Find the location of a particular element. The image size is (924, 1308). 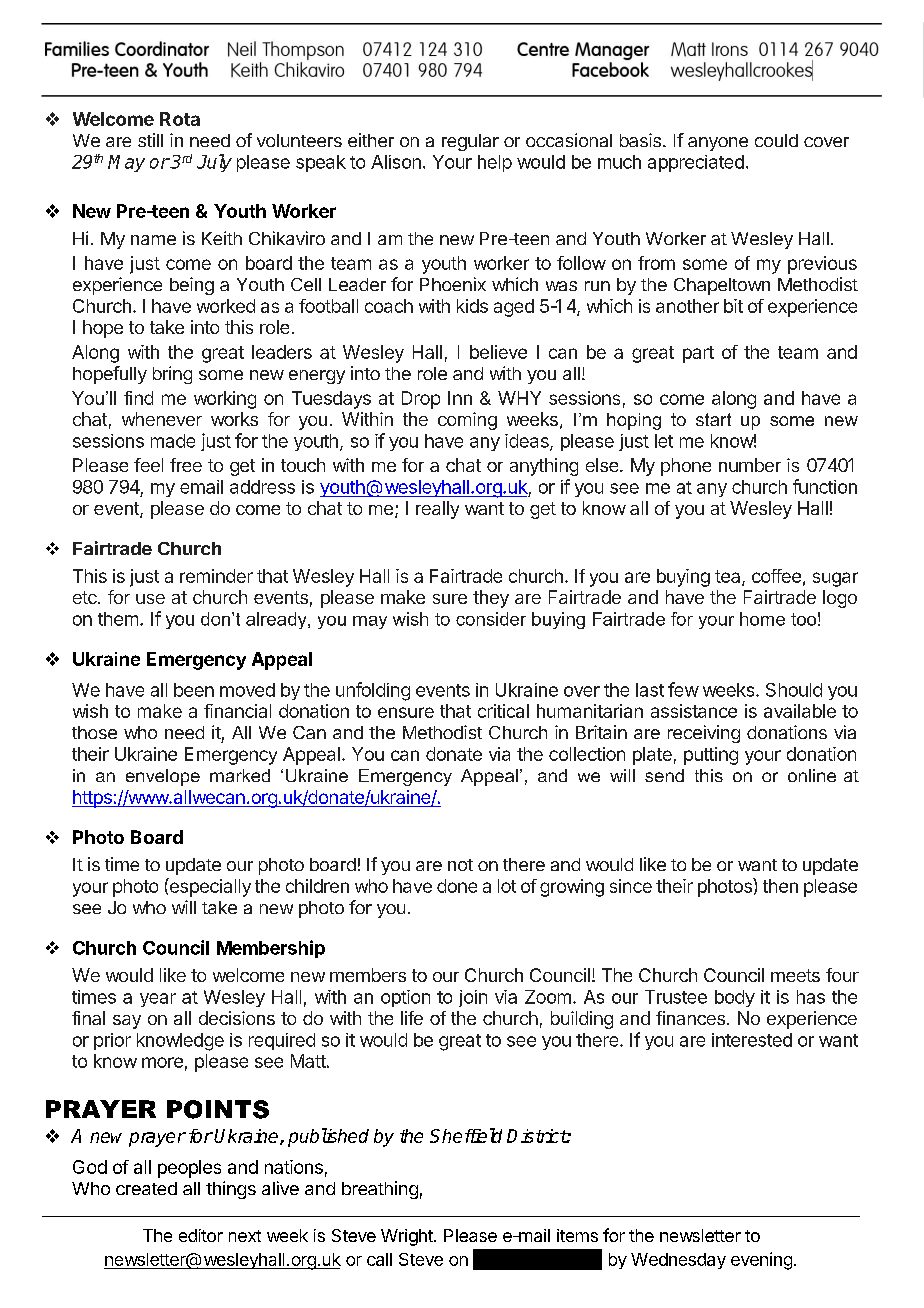

done is located at coordinates (457, 886).
